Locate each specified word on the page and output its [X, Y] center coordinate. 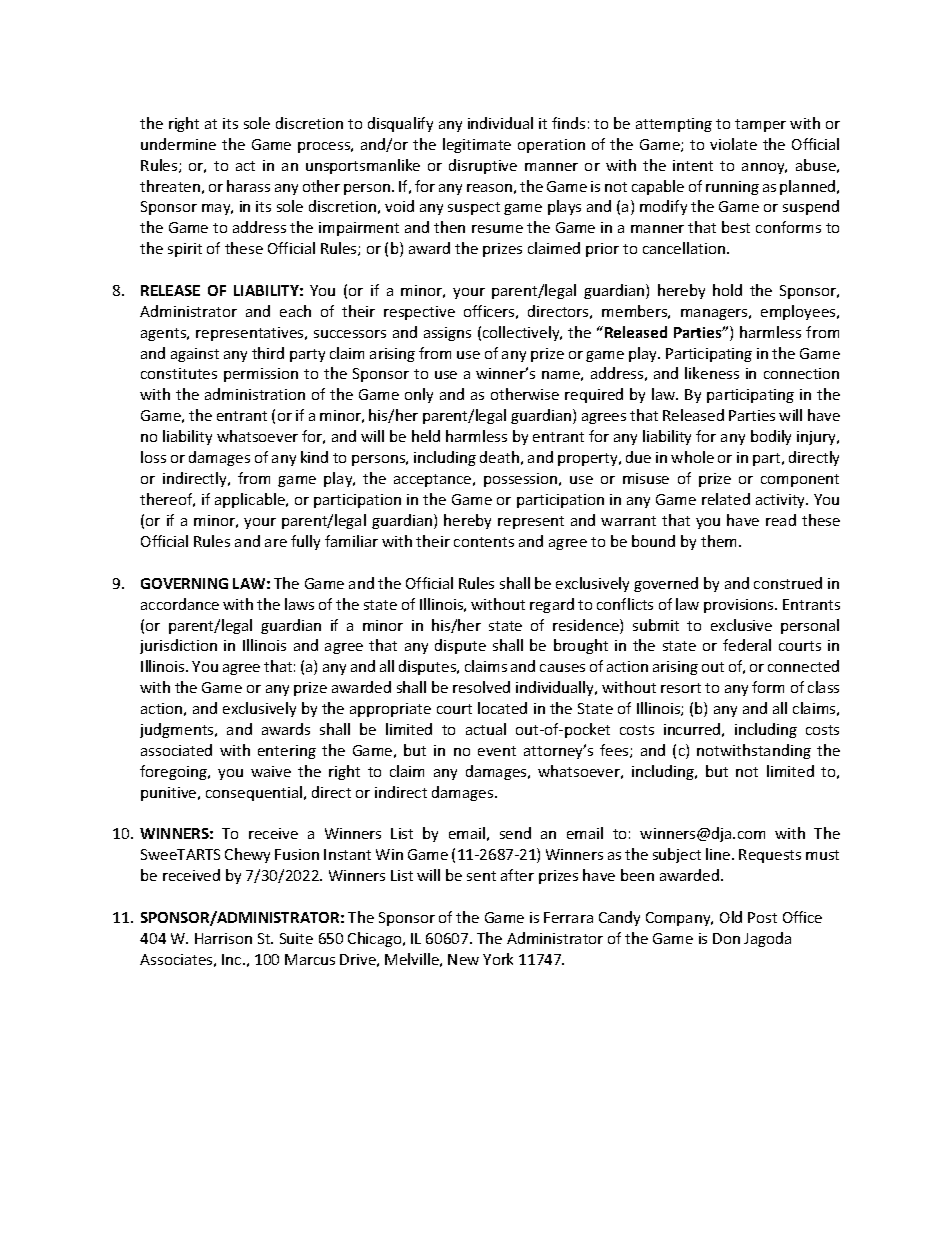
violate [733, 144]
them [720, 541]
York [498, 959]
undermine [178, 144]
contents [484, 542]
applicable [251, 500]
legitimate [477, 145]
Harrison [223, 938]
